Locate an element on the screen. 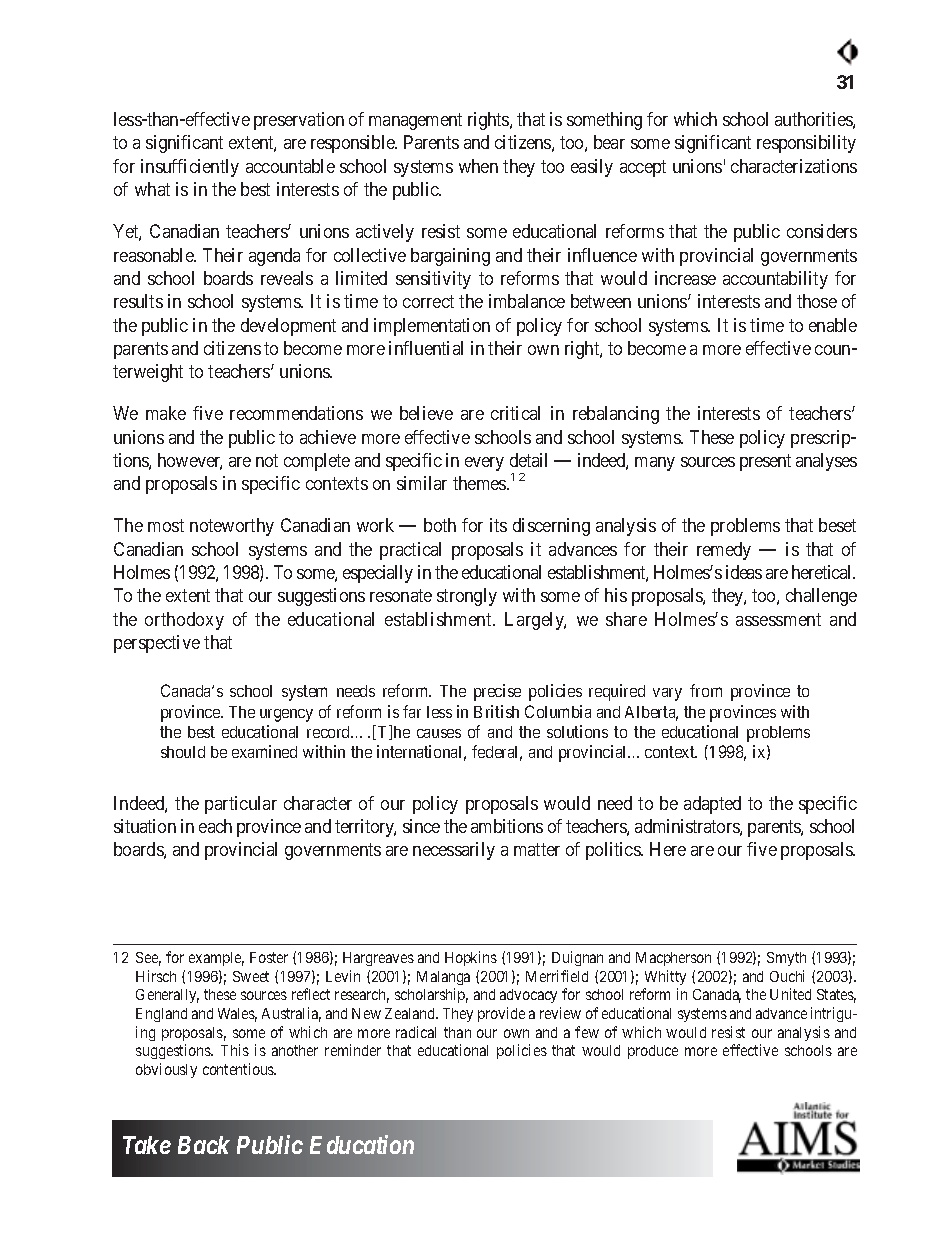 This screenshot has height=1233, width=952. radical is located at coordinates (416, 1032).
